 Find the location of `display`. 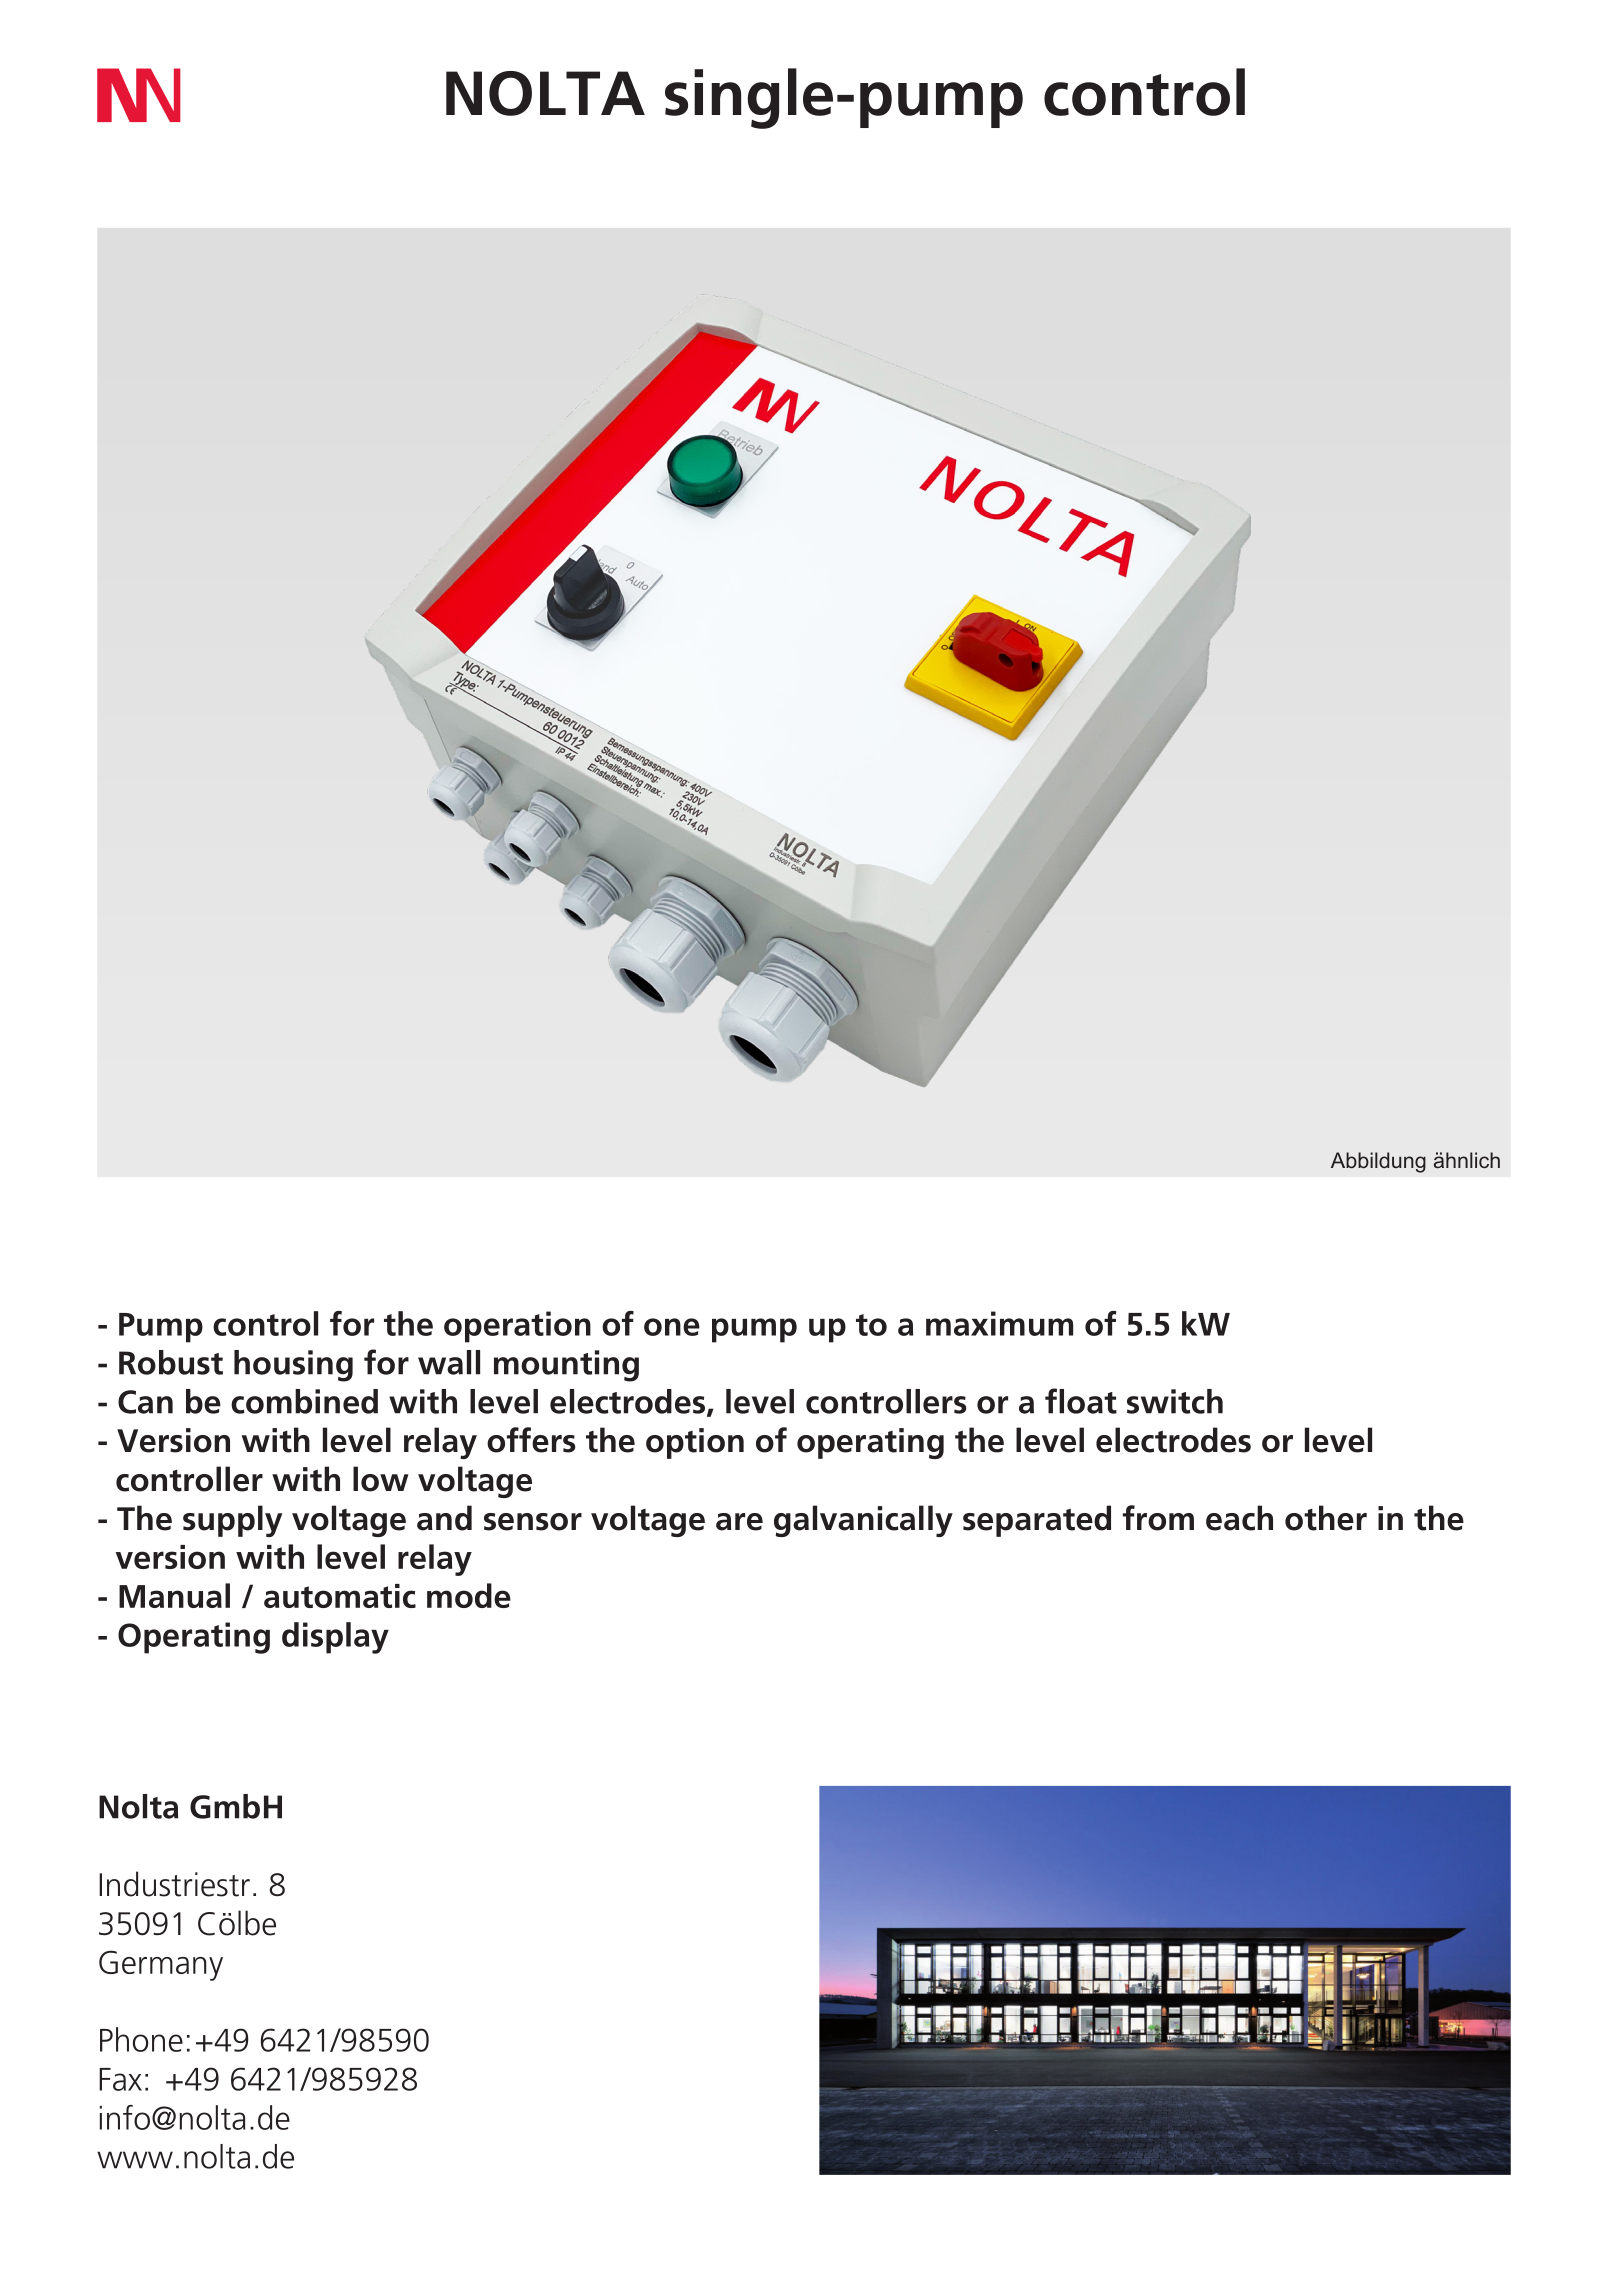

display is located at coordinates (335, 1638).
